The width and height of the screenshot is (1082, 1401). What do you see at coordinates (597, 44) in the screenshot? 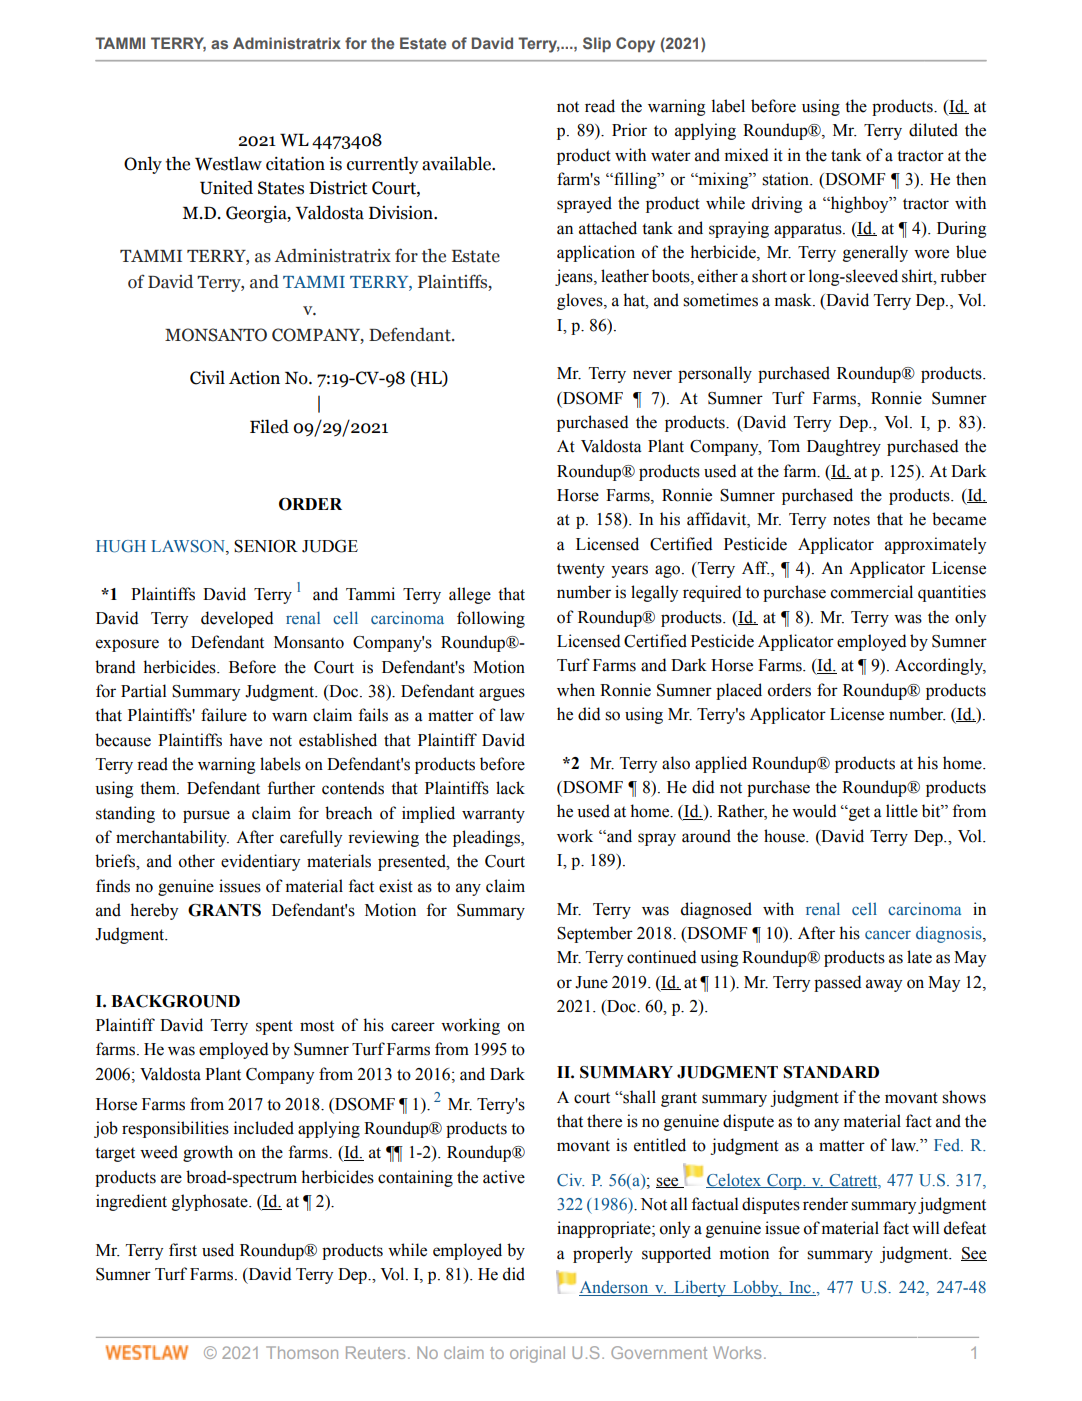
I see `Slip` at bounding box center [597, 44].
